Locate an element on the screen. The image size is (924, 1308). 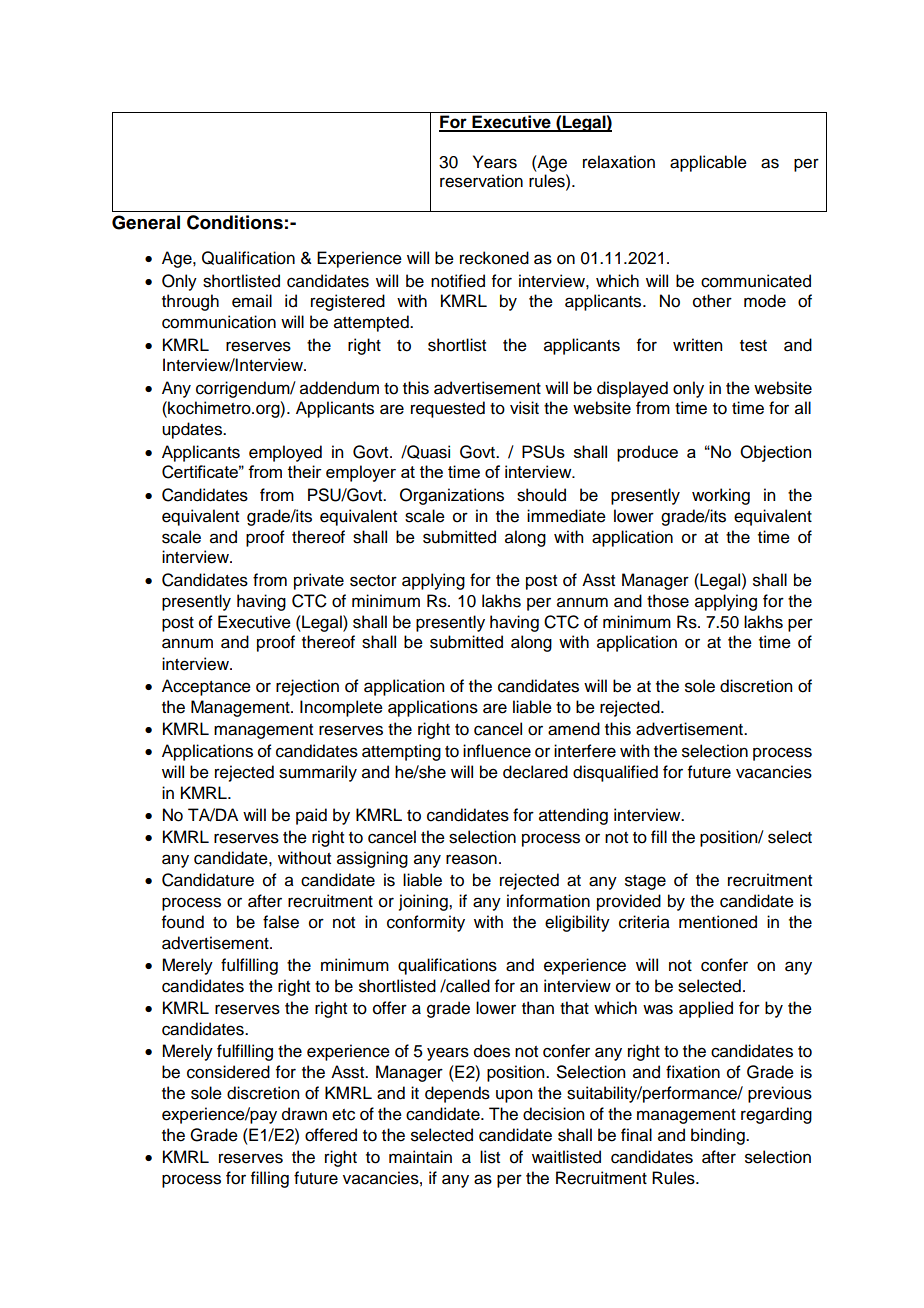
depends is located at coordinates (457, 1094).
